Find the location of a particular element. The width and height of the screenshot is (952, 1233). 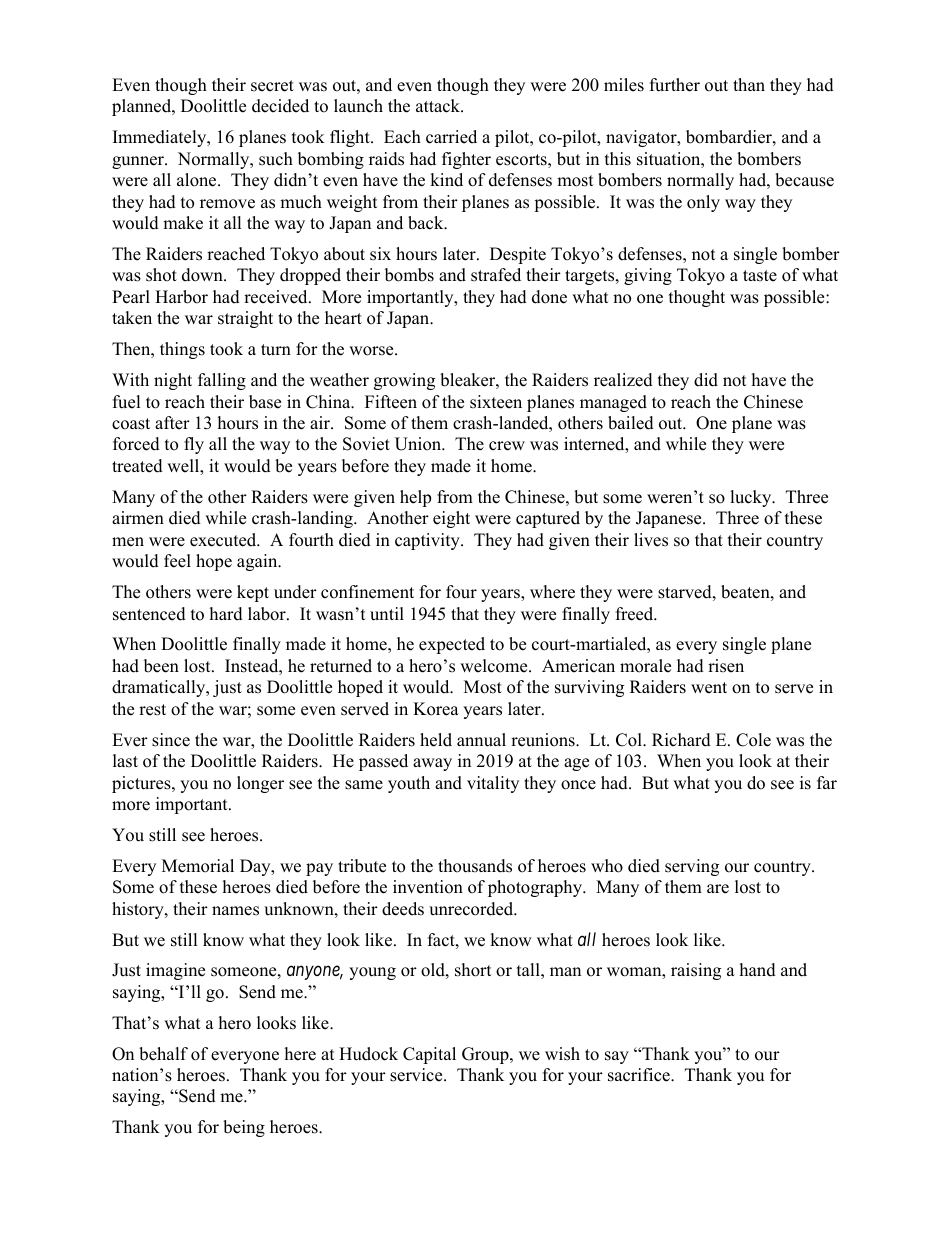

Group is located at coordinates (486, 1055).
